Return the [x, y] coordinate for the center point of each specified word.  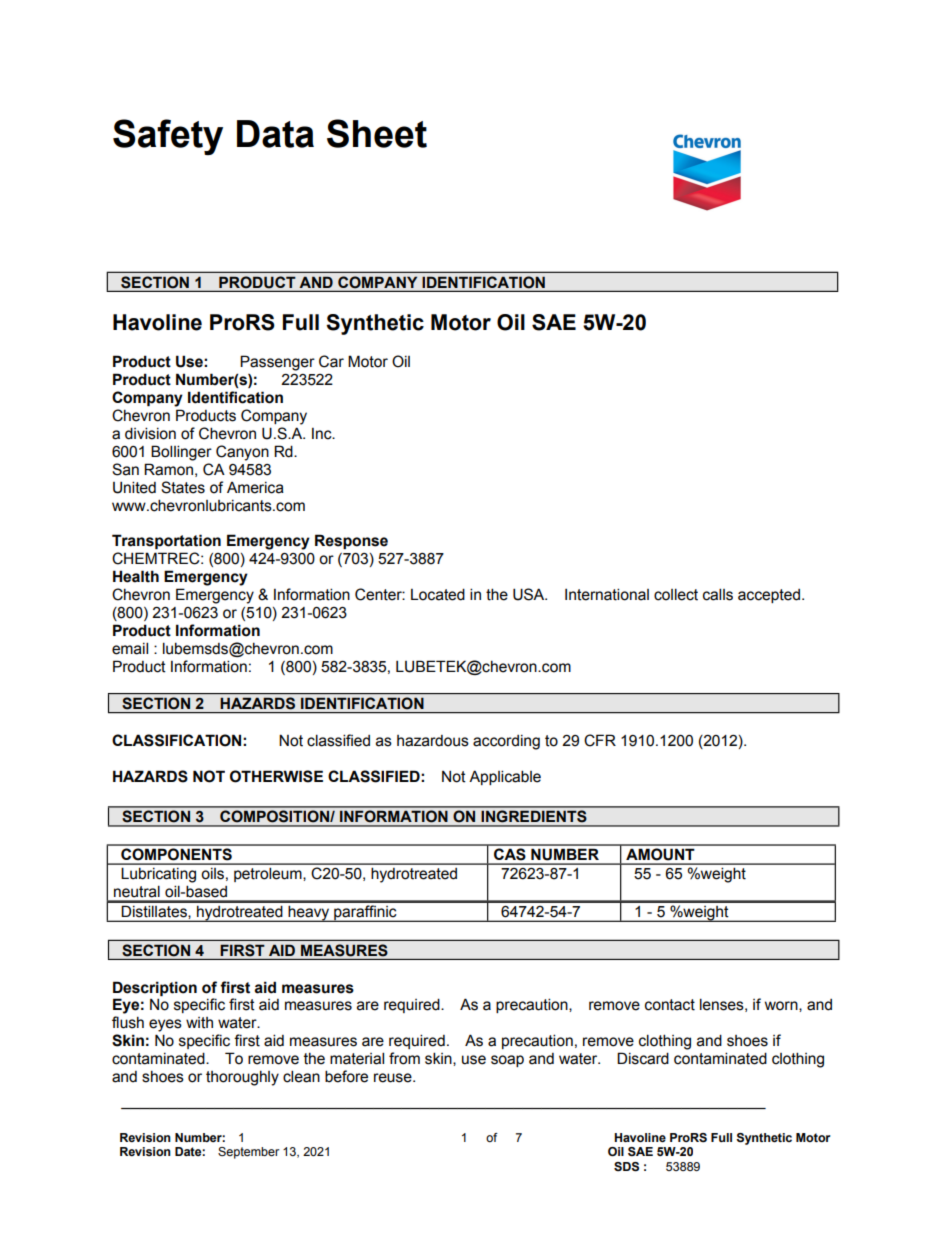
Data [275, 134]
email [130, 648]
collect [676, 594]
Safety [168, 137]
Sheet [377, 133]
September [248, 1153]
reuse [394, 1078]
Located [438, 594]
